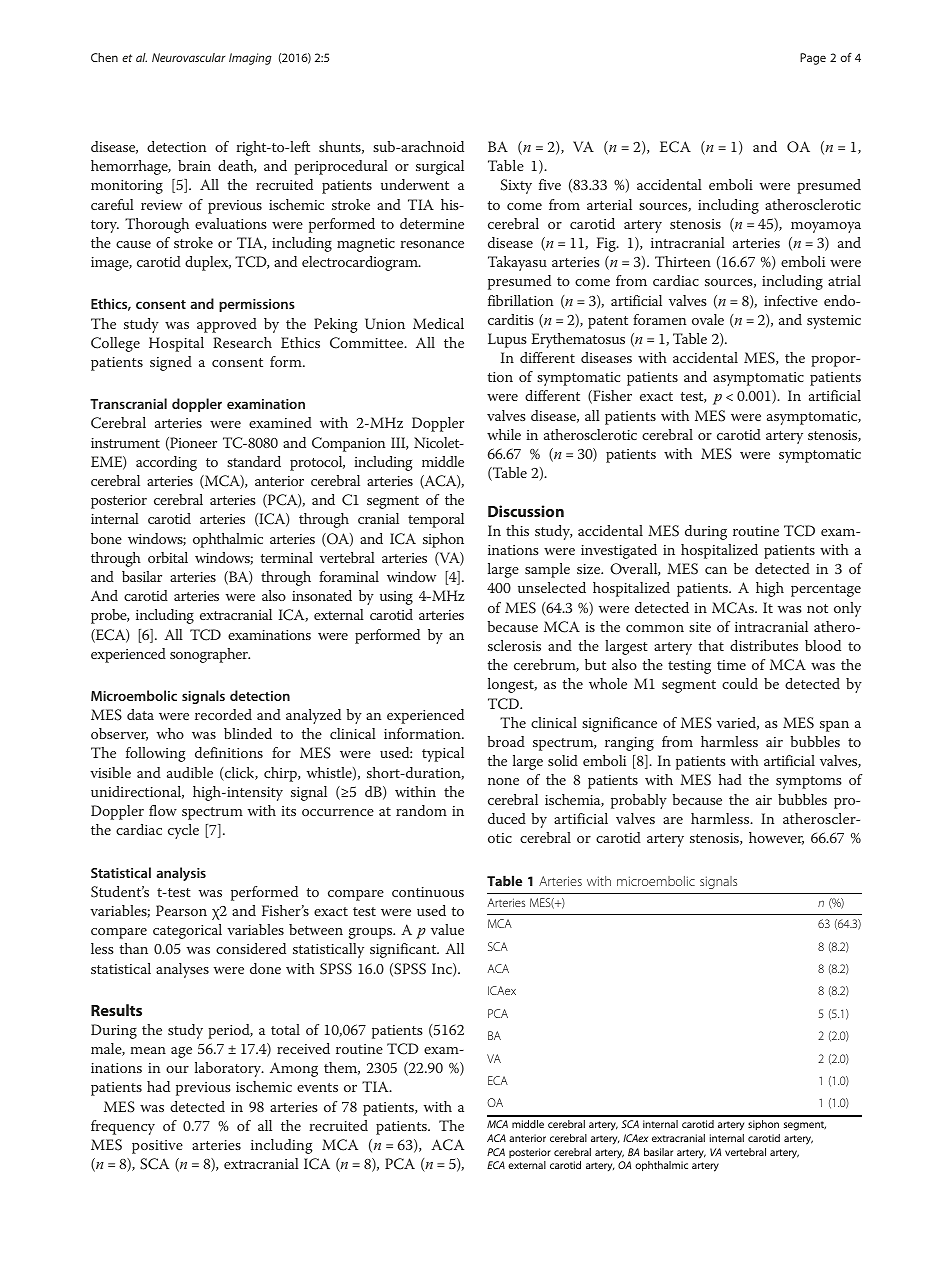 Image resolution: width=952 pixels, height=1265 pixels. What do you see at coordinates (157, 1147) in the image?
I see `positive` at bounding box center [157, 1147].
